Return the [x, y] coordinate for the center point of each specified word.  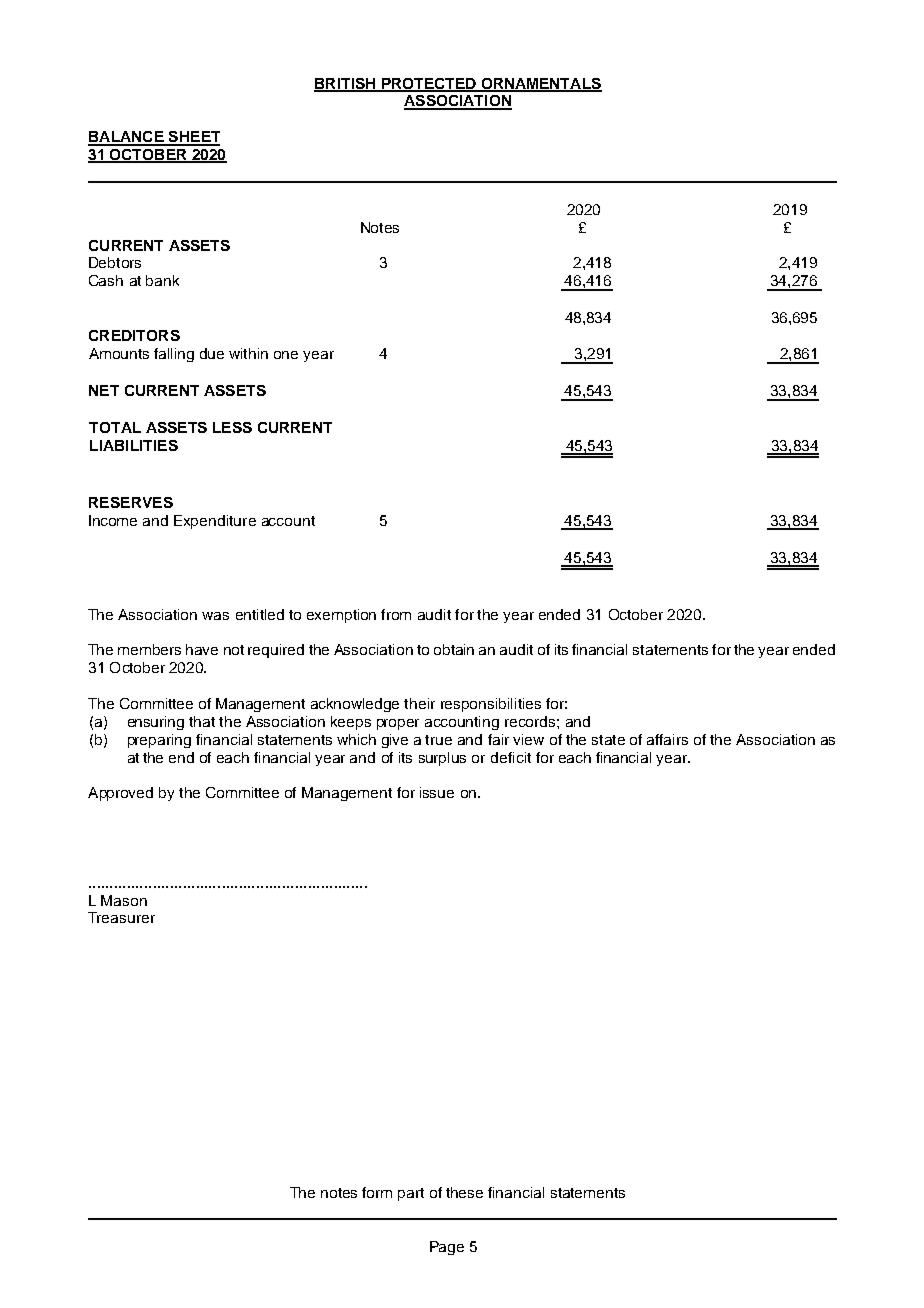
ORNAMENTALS [540, 84]
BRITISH [346, 84]
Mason [124, 900]
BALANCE [127, 138]
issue [437, 792]
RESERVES [131, 502]
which [356, 739]
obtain [454, 649]
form [377, 1192]
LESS [232, 427]
